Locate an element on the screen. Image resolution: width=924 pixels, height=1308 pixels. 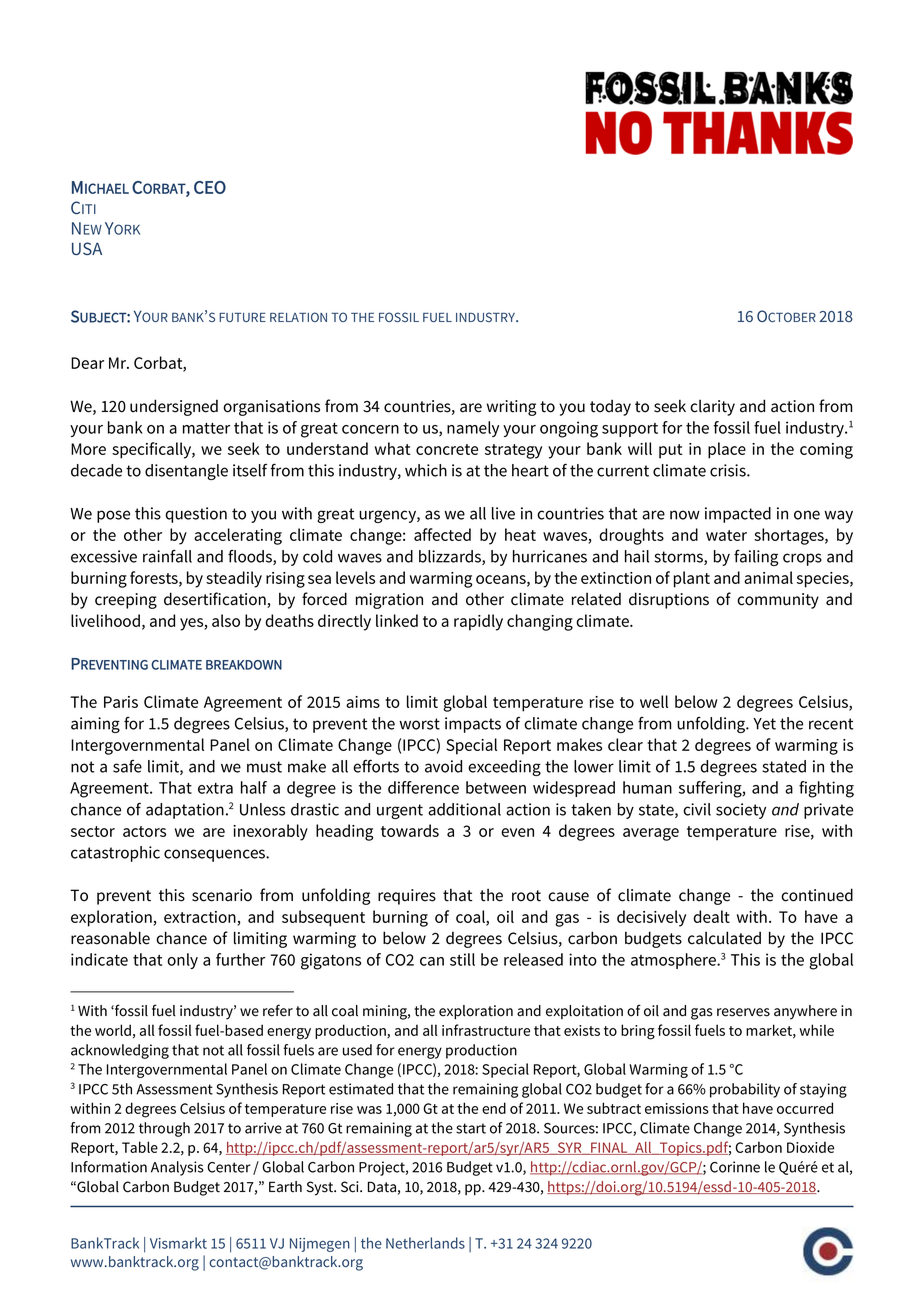
clarity is located at coordinates (712, 407).
